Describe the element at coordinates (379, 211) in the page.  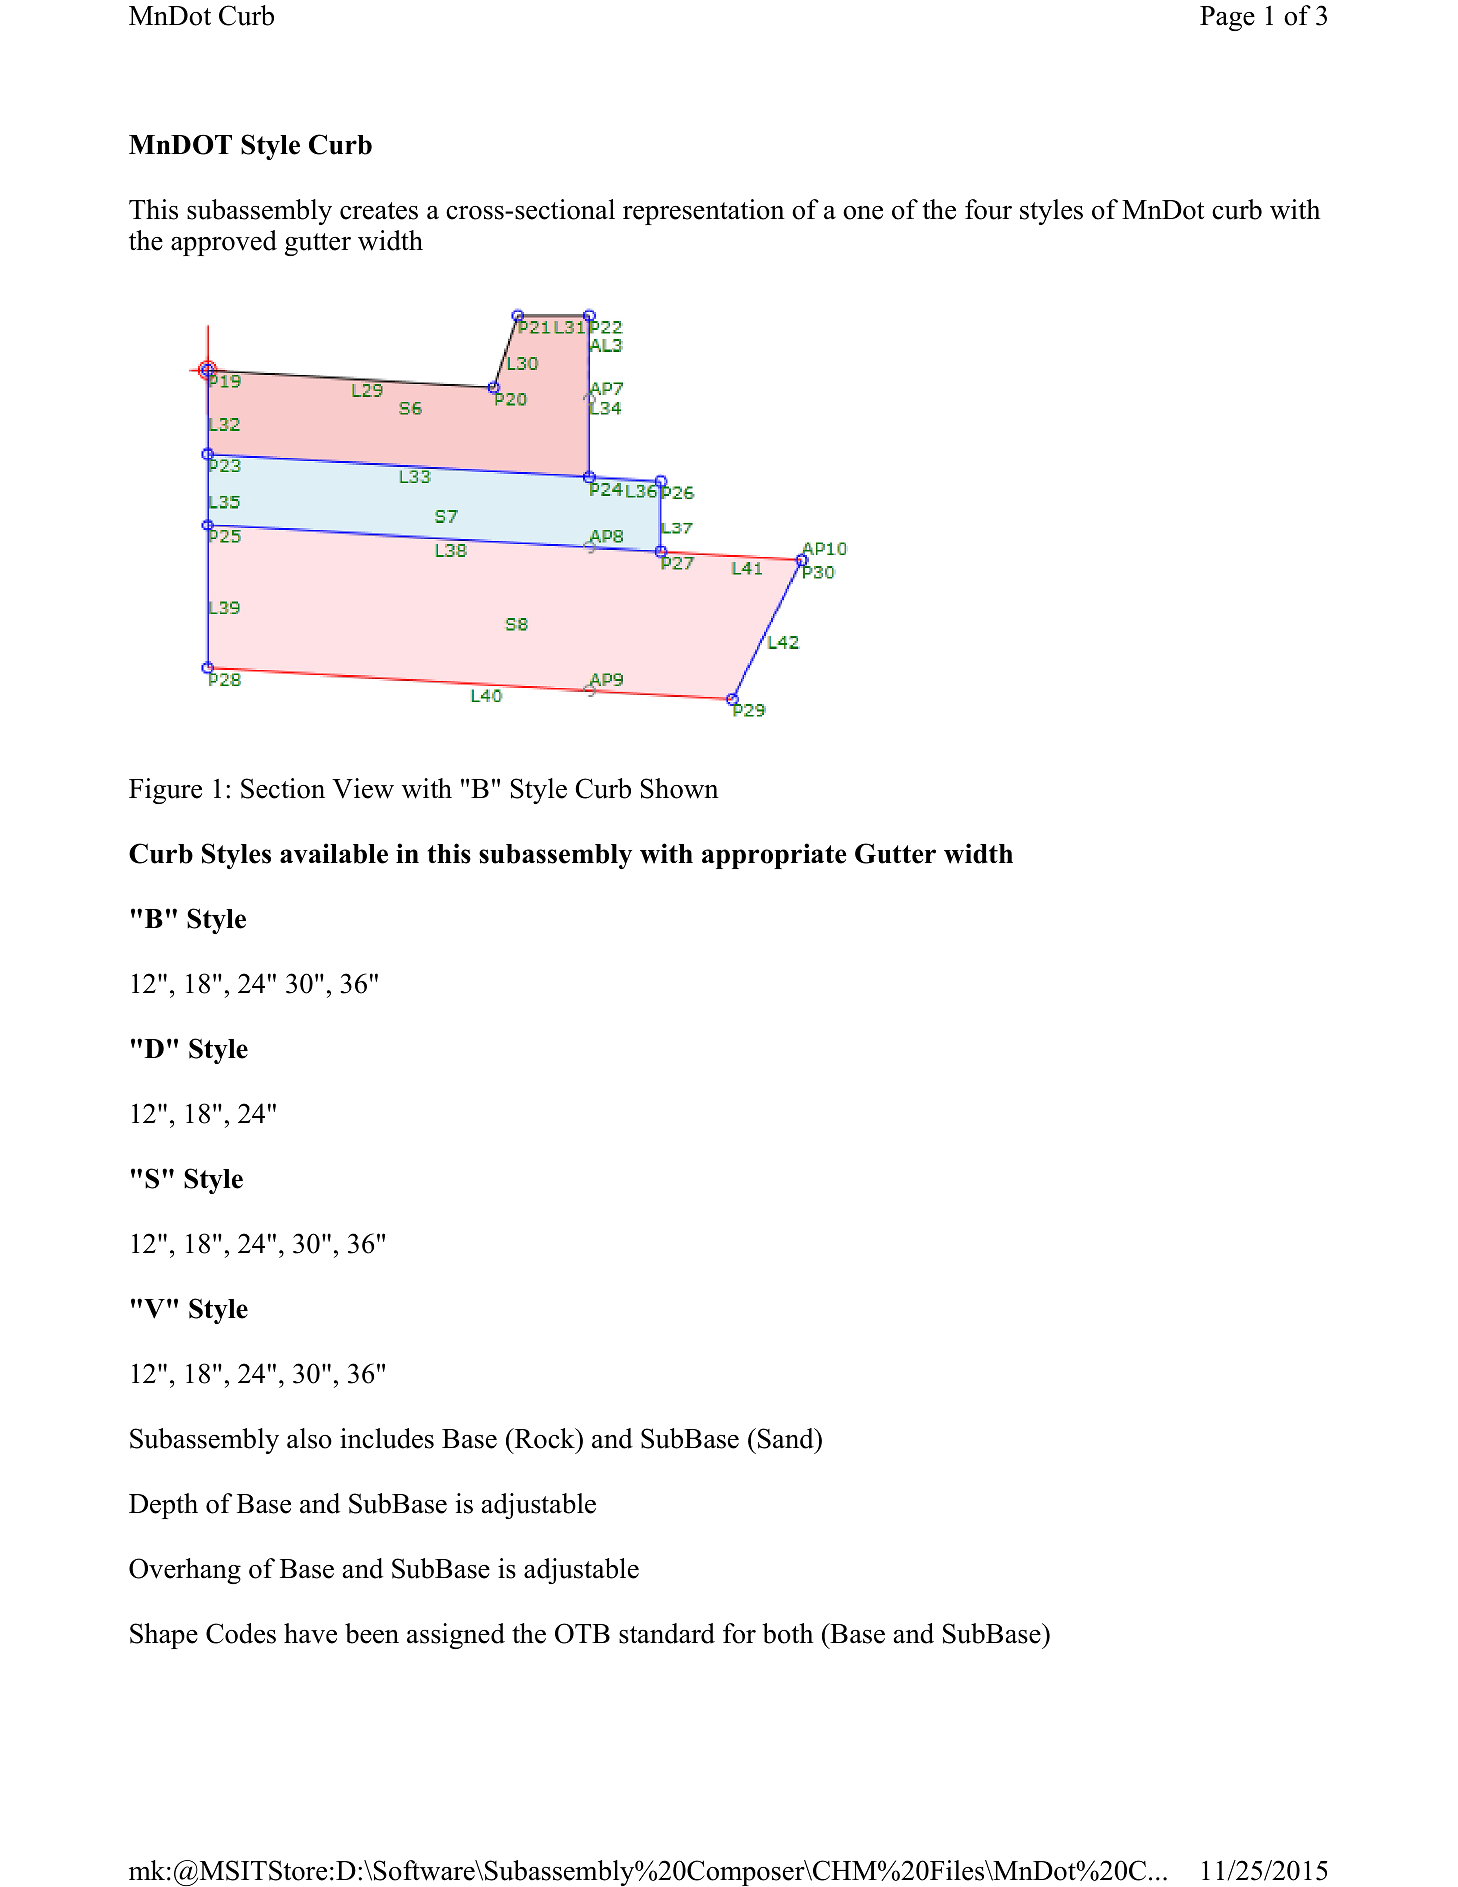
I see `creates` at that location.
